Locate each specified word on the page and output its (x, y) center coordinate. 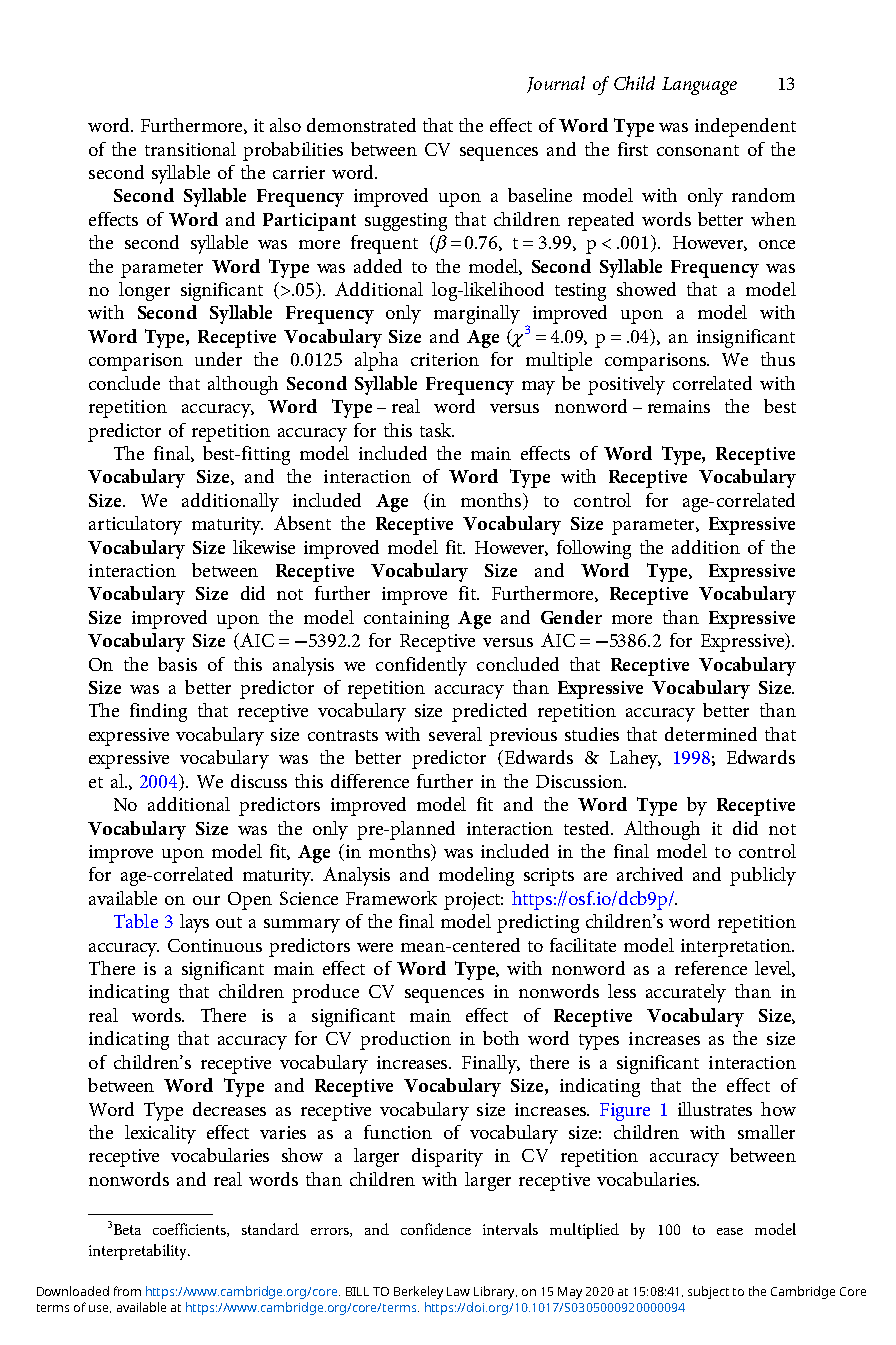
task (437, 430)
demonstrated (361, 125)
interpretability (139, 1252)
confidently (421, 666)
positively (626, 385)
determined (711, 734)
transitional (190, 149)
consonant (698, 150)
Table (136, 921)
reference (711, 968)
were (375, 947)
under (218, 359)
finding (158, 712)
